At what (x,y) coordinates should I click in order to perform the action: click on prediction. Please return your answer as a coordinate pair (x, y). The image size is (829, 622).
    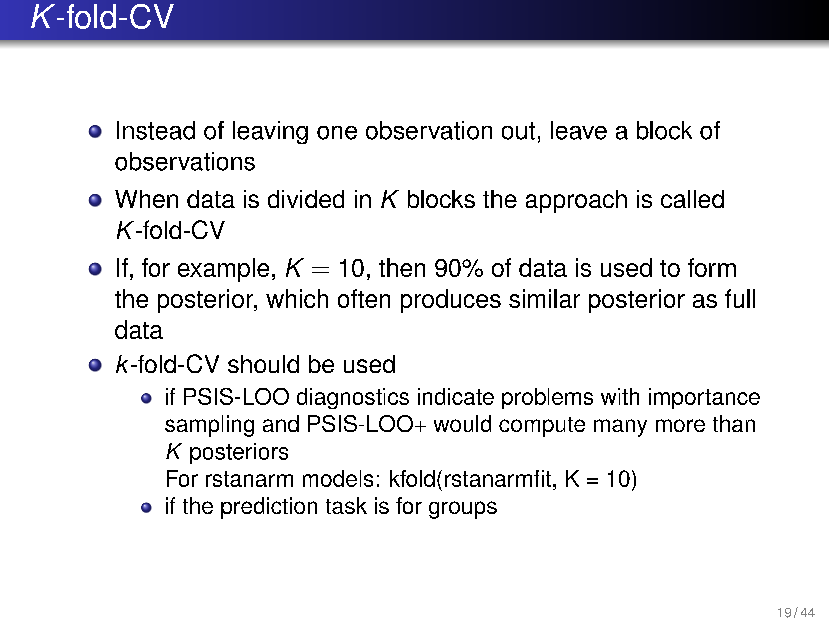
    Looking at the image, I should click on (269, 508).
